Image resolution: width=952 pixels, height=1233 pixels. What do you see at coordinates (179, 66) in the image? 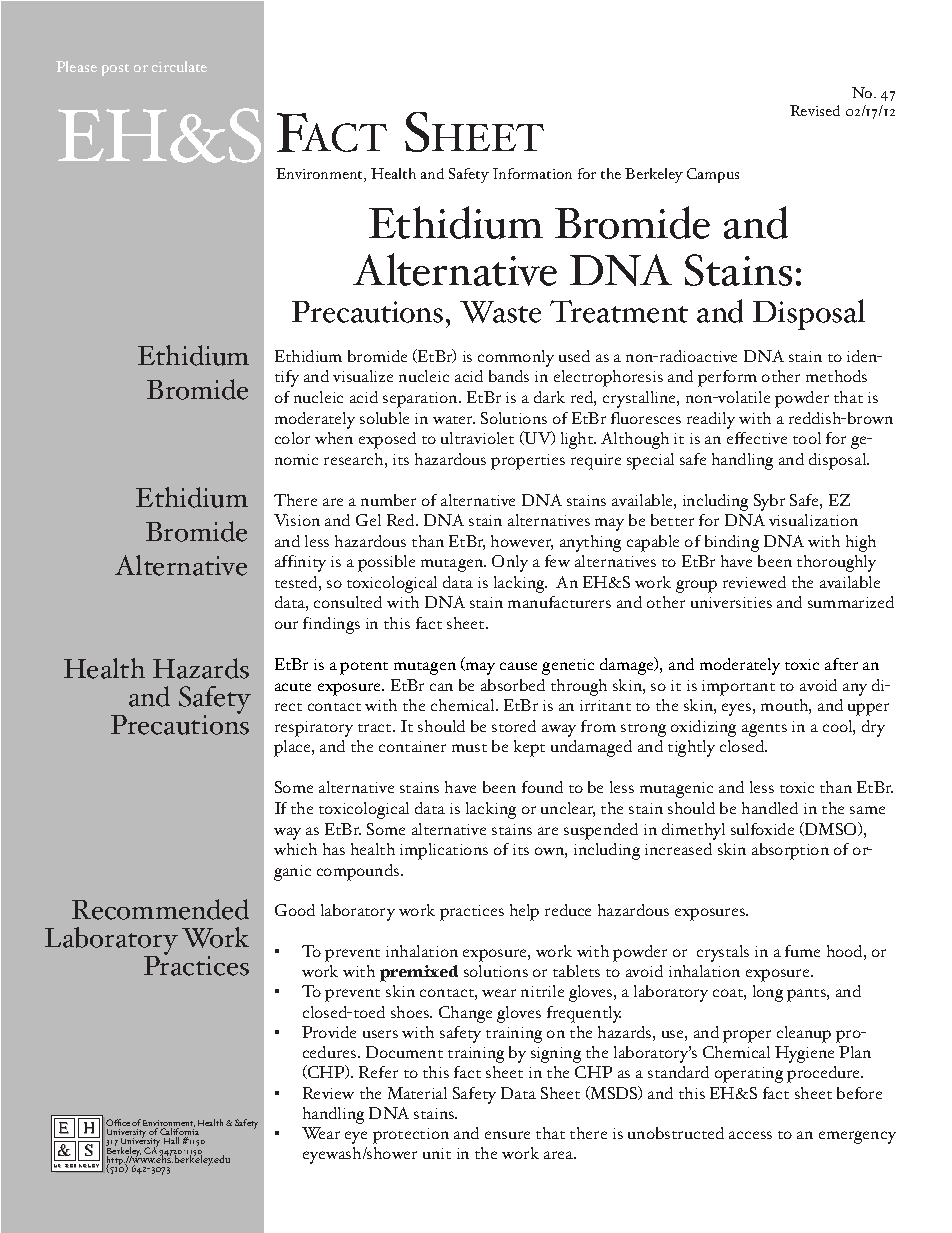
I see `circulate` at bounding box center [179, 66].
